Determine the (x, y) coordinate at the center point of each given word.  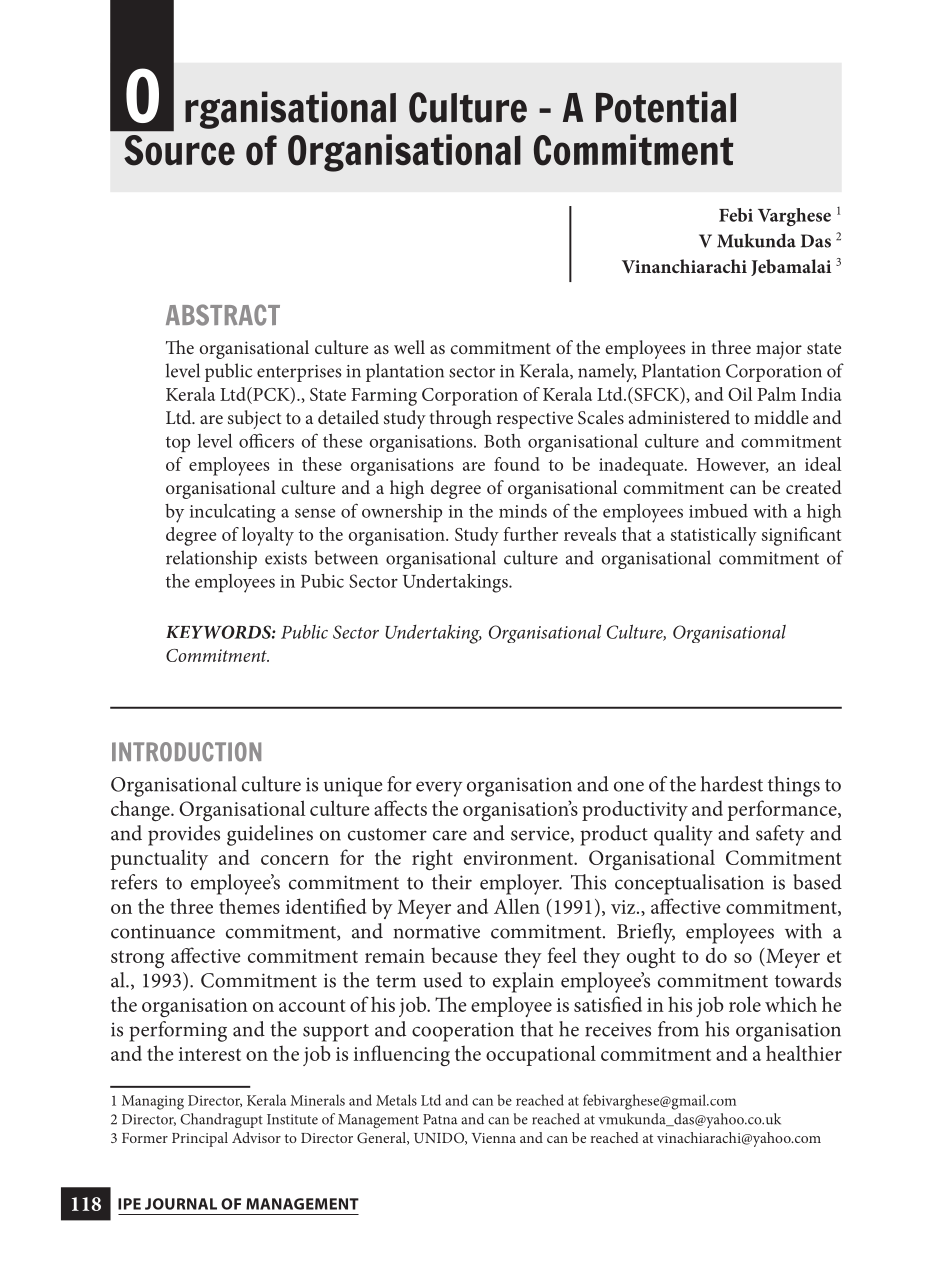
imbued (718, 511)
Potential (666, 107)
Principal (200, 1139)
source (179, 150)
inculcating (233, 513)
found (517, 464)
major (779, 350)
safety (780, 835)
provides (184, 835)
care (450, 835)
